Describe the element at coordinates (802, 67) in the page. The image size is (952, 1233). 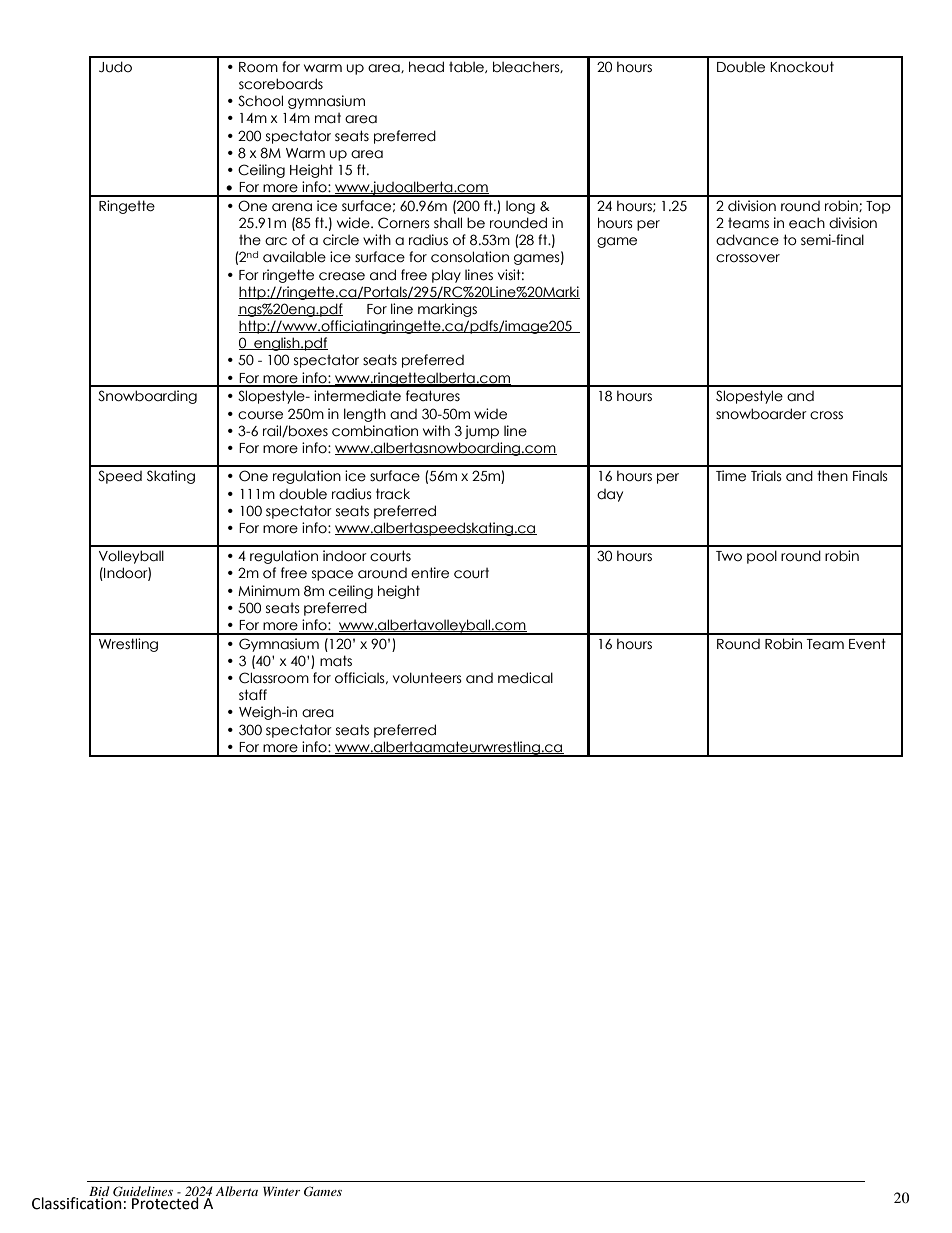
I see `Knockout` at that location.
